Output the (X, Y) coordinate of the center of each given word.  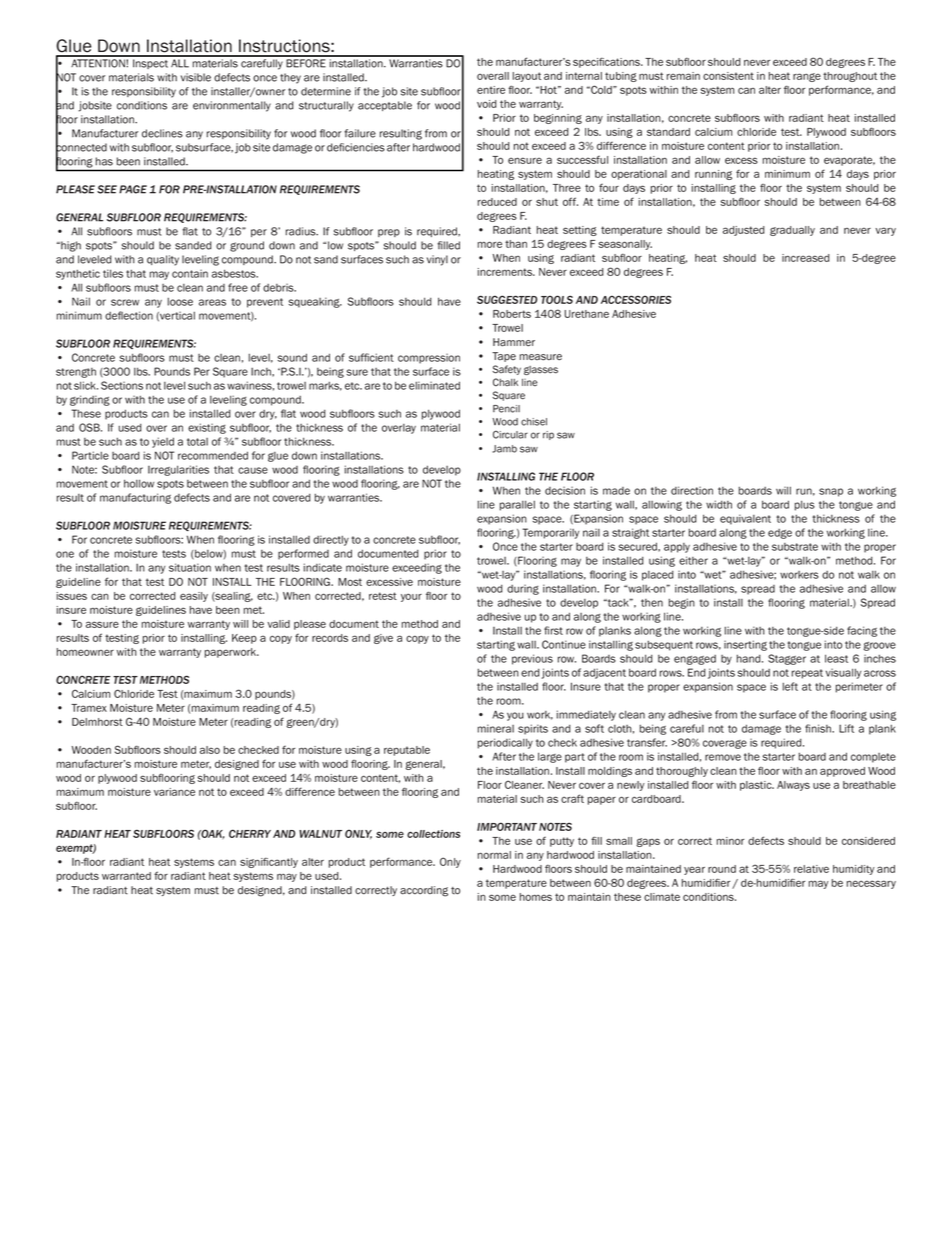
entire (491, 90)
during (523, 589)
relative (811, 869)
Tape (504, 357)
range (807, 77)
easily (194, 597)
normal (494, 855)
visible (196, 77)
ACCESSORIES (636, 299)
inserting (745, 645)
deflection (129, 315)
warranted (126, 876)
